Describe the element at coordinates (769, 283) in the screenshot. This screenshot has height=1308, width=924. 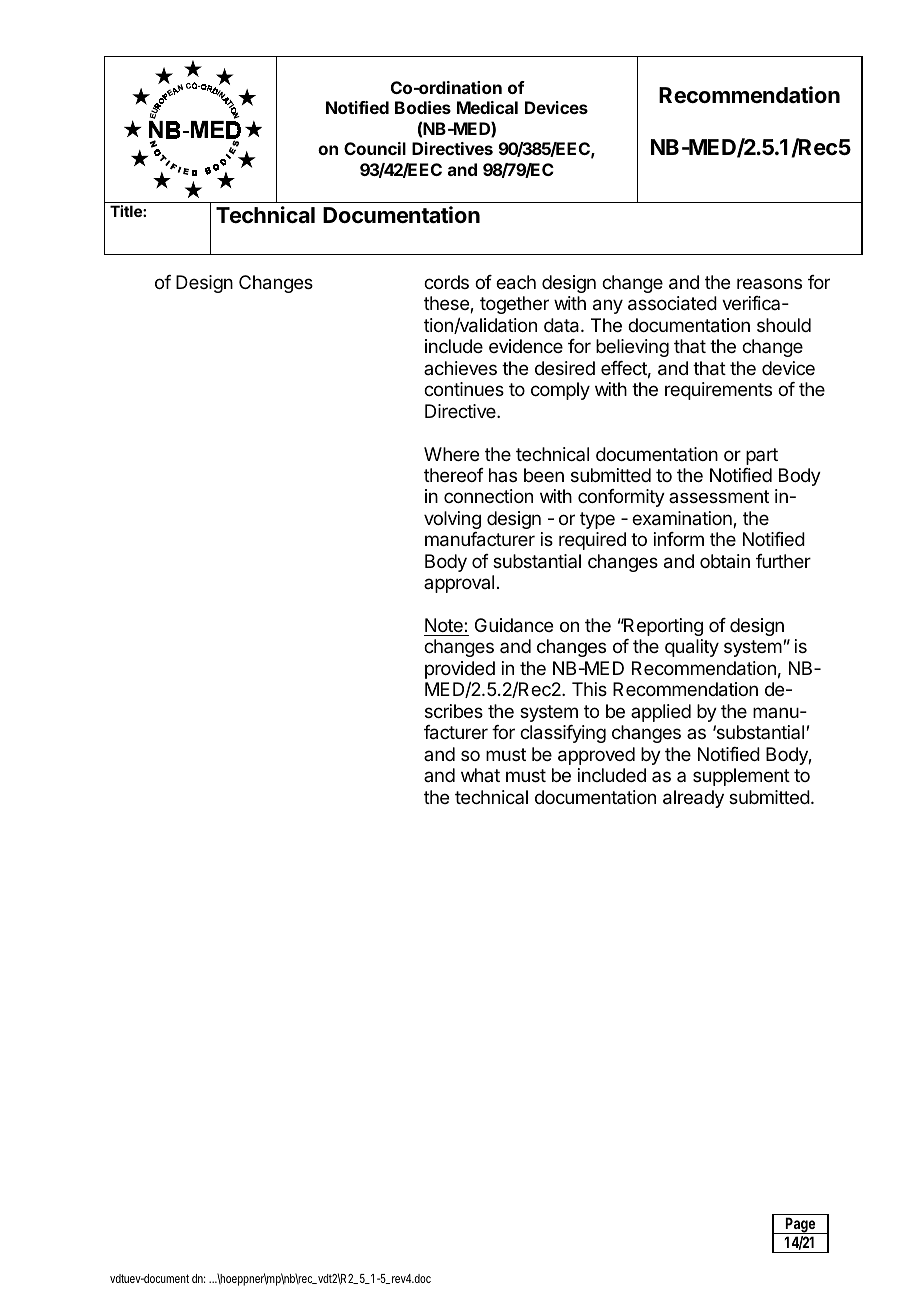
I see `reasons` at that location.
